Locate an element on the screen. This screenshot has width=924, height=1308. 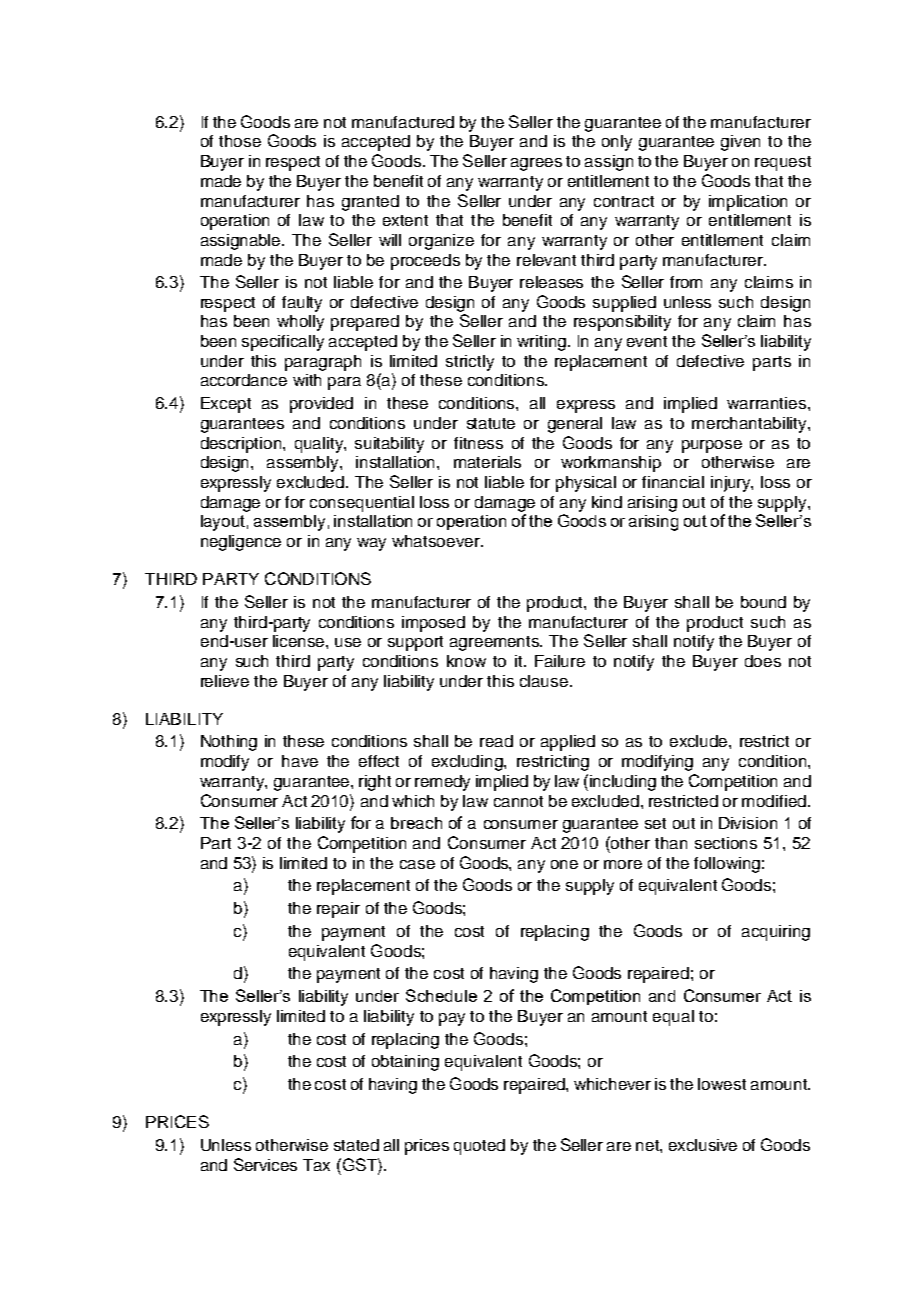
Schedule is located at coordinates (441, 995).
